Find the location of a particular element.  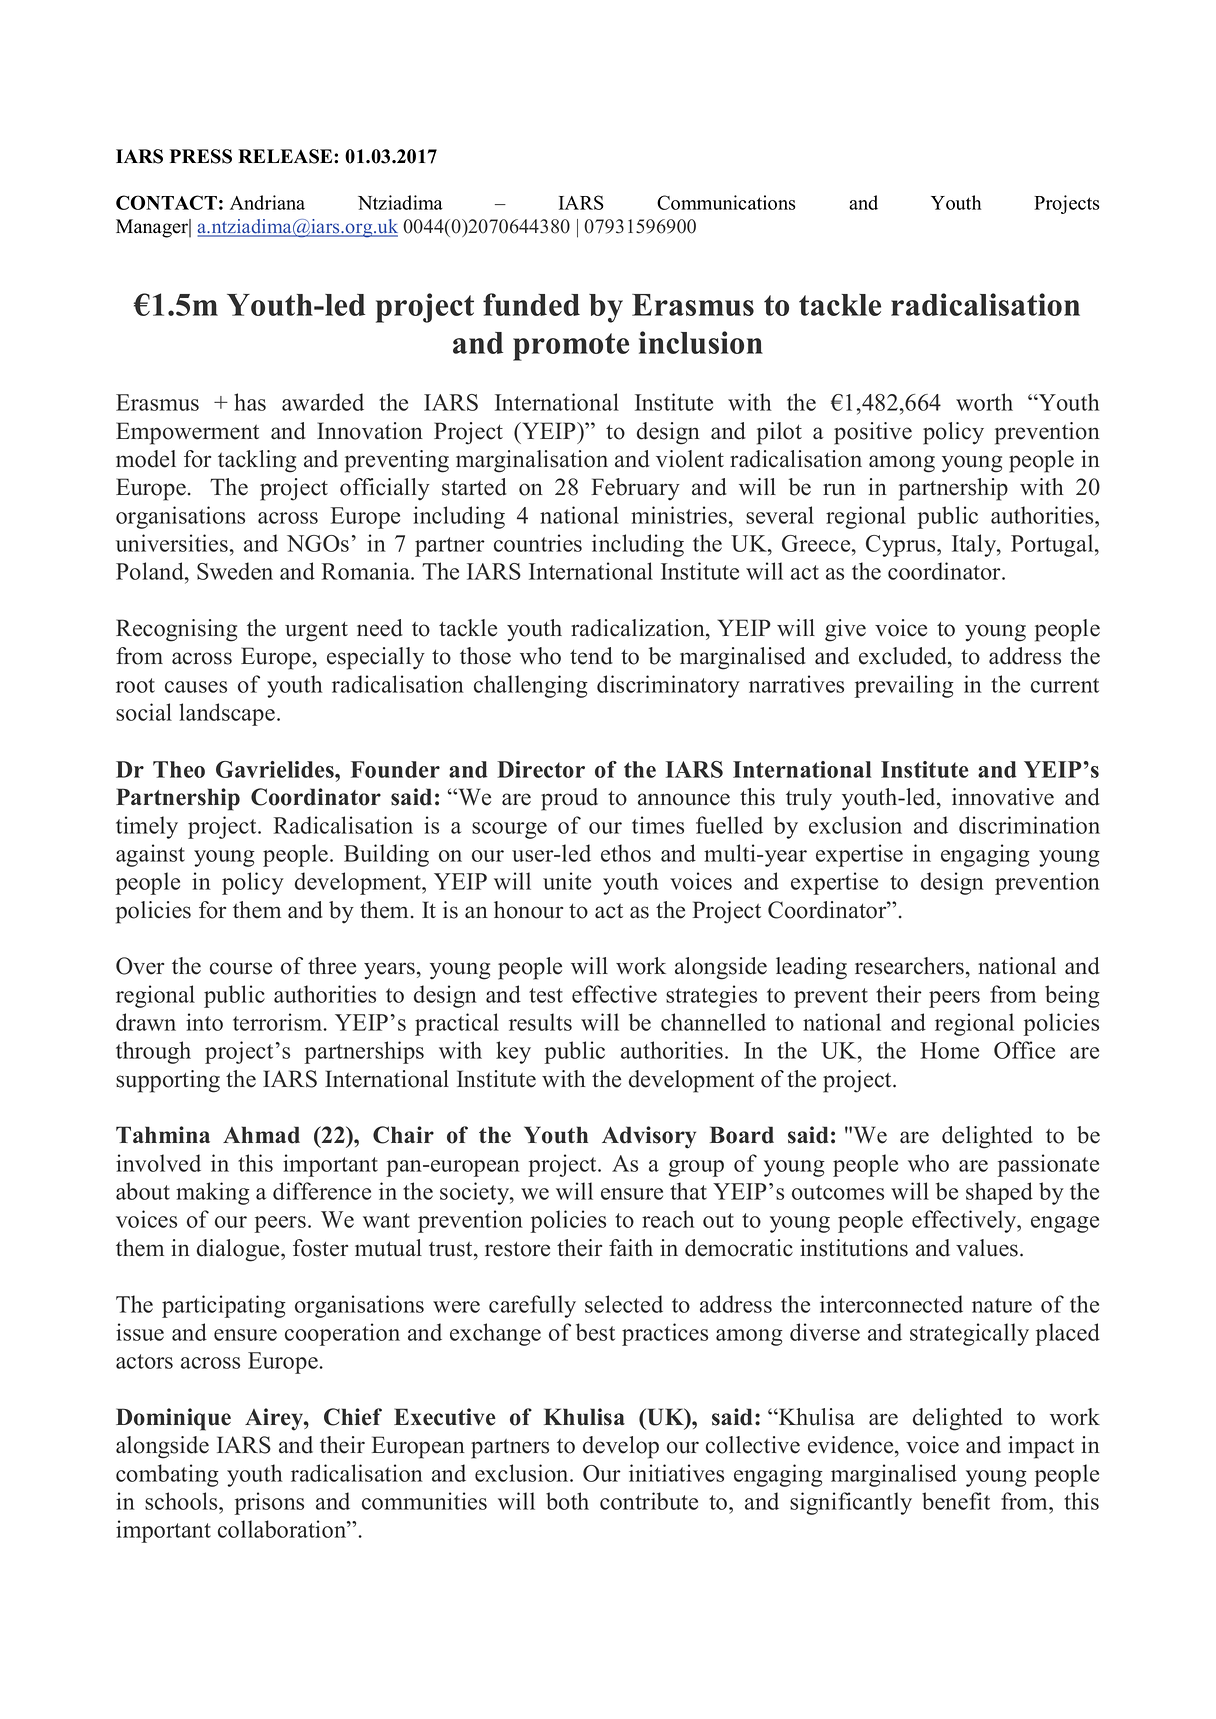

February is located at coordinates (635, 489).
